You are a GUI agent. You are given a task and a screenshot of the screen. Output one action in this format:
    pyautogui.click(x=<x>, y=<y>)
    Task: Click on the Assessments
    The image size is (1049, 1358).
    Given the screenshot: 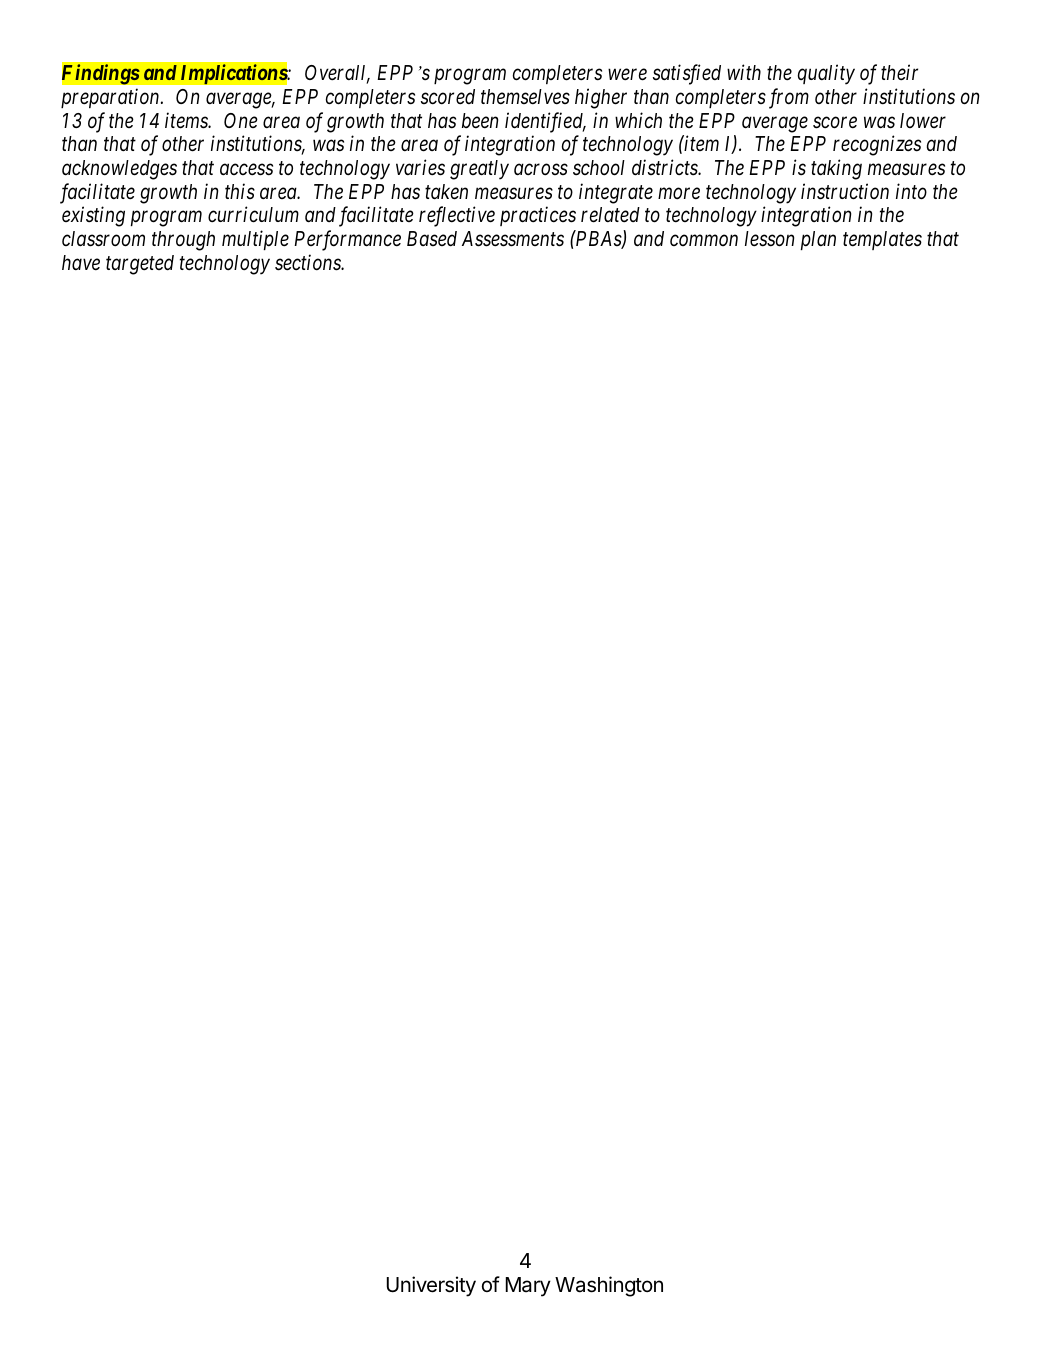 What is the action you would take?
    pyautogui.click(x=513, y=239)
